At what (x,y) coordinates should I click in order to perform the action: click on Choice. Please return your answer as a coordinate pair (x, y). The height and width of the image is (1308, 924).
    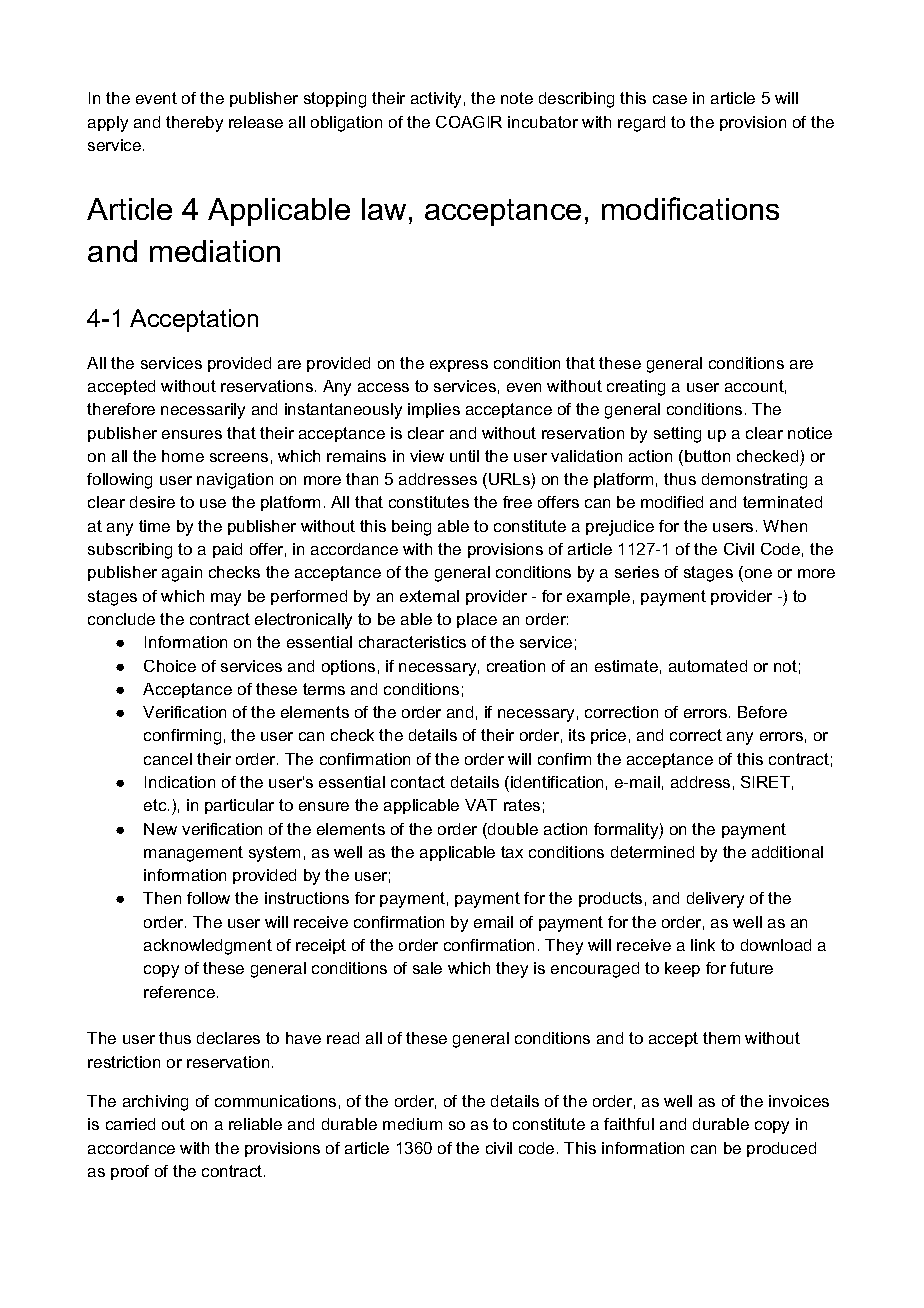
    Looking at the image, I should click on (170, 666).
